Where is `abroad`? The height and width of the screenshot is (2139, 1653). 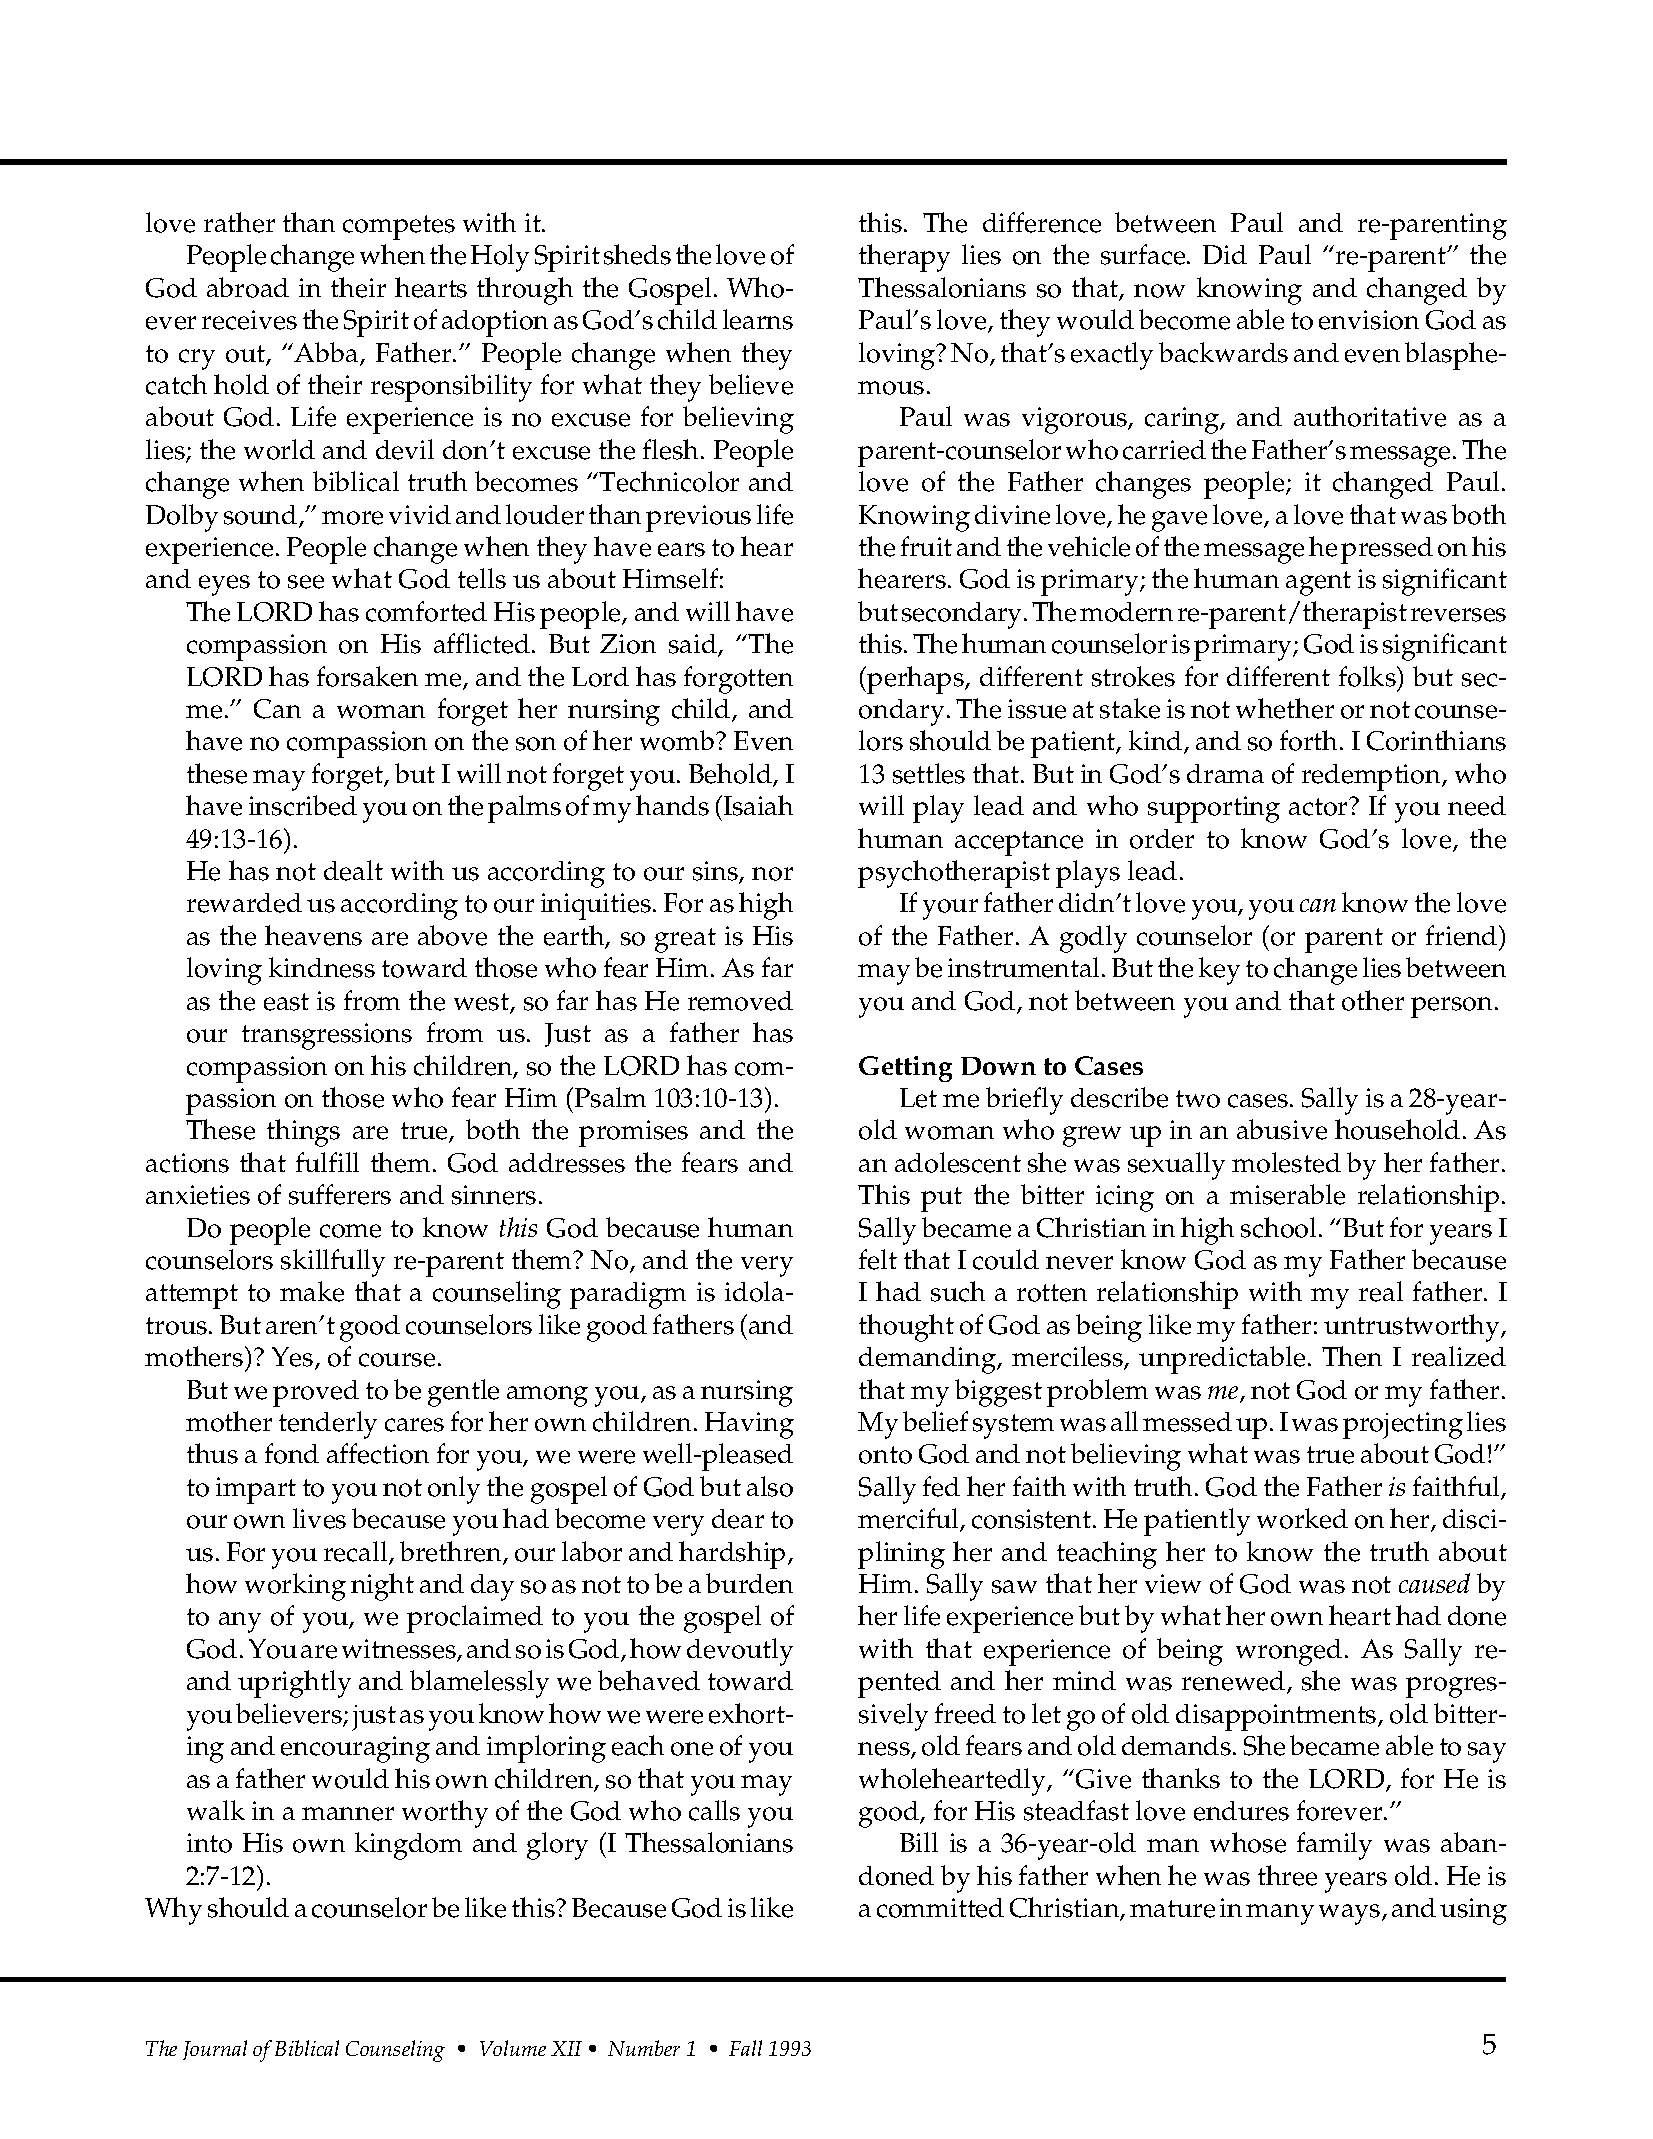
abroad is located at coordinates (248, 287).
